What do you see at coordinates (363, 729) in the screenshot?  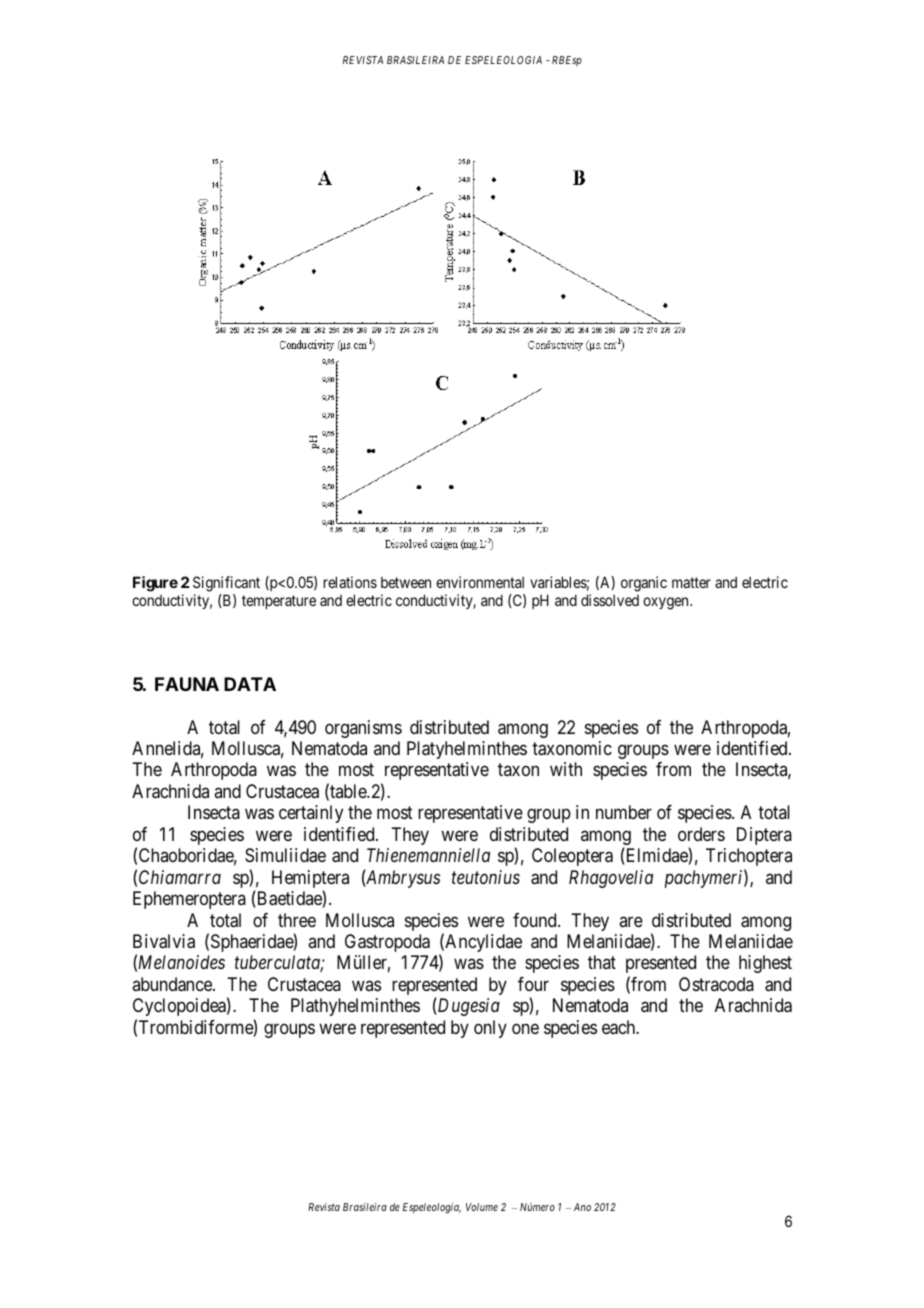 I see `organisms` at bounding box center [363, 729].
